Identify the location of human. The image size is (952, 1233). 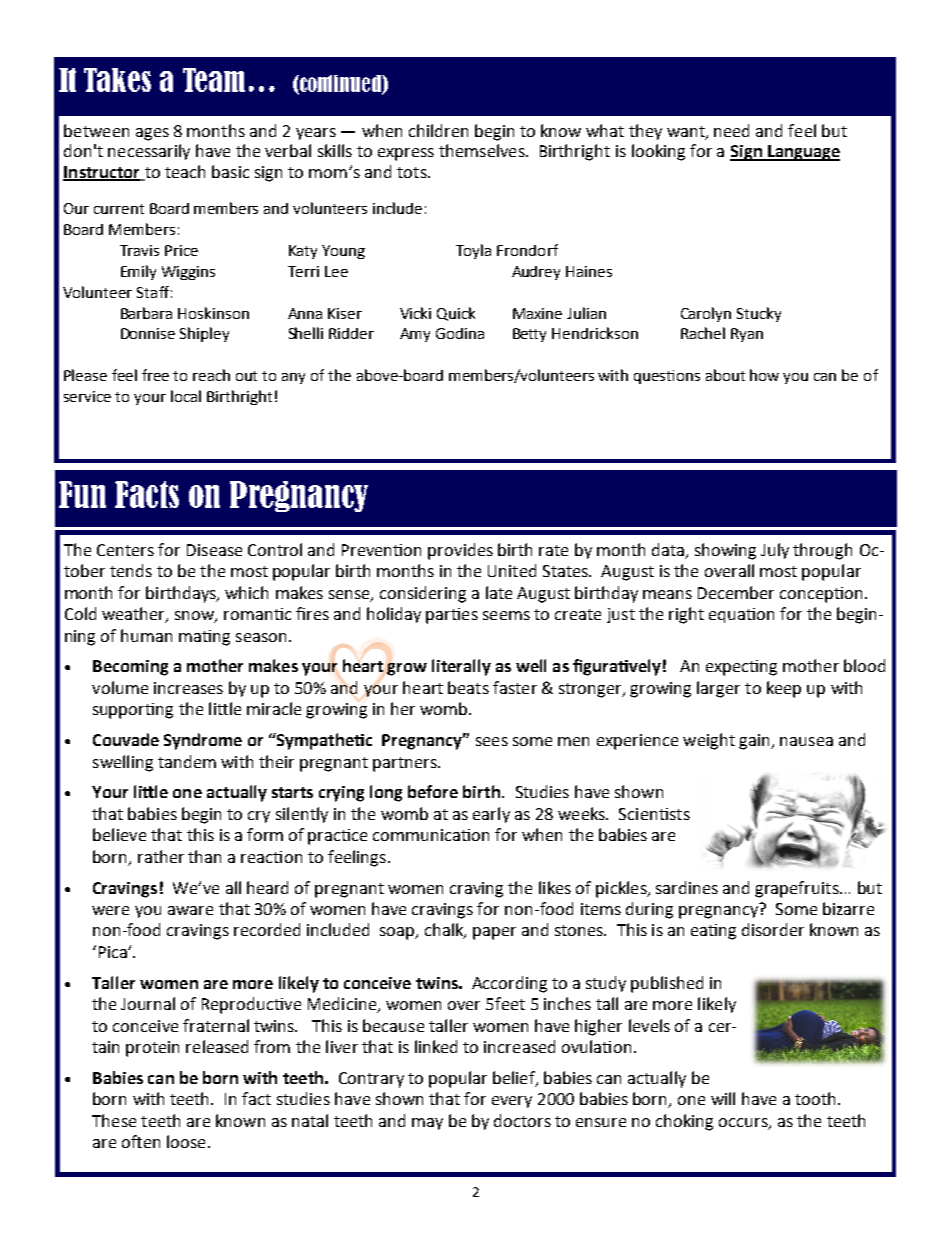
(146, 635).
